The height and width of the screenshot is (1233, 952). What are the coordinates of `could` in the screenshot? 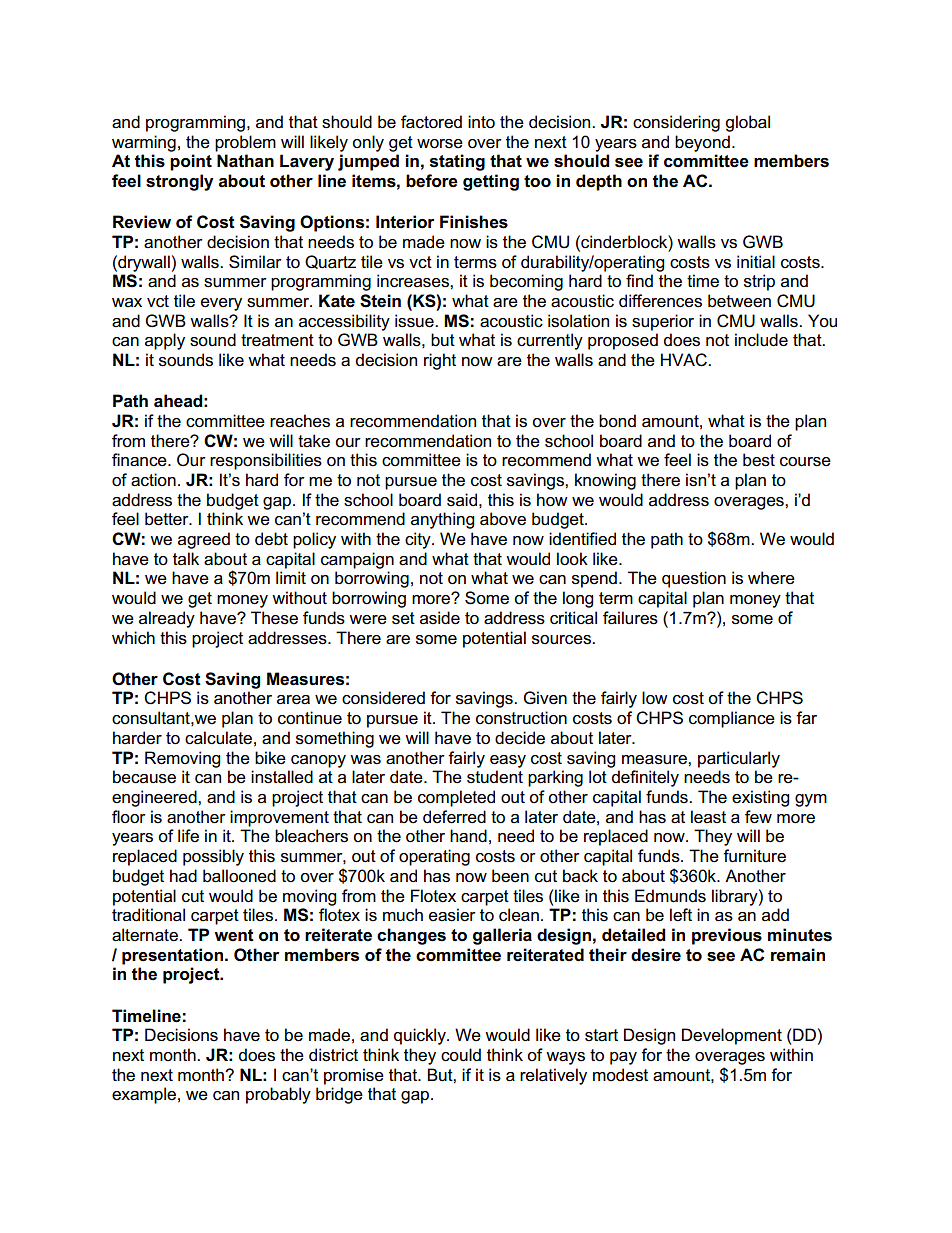 It's located at (461, 1055).
